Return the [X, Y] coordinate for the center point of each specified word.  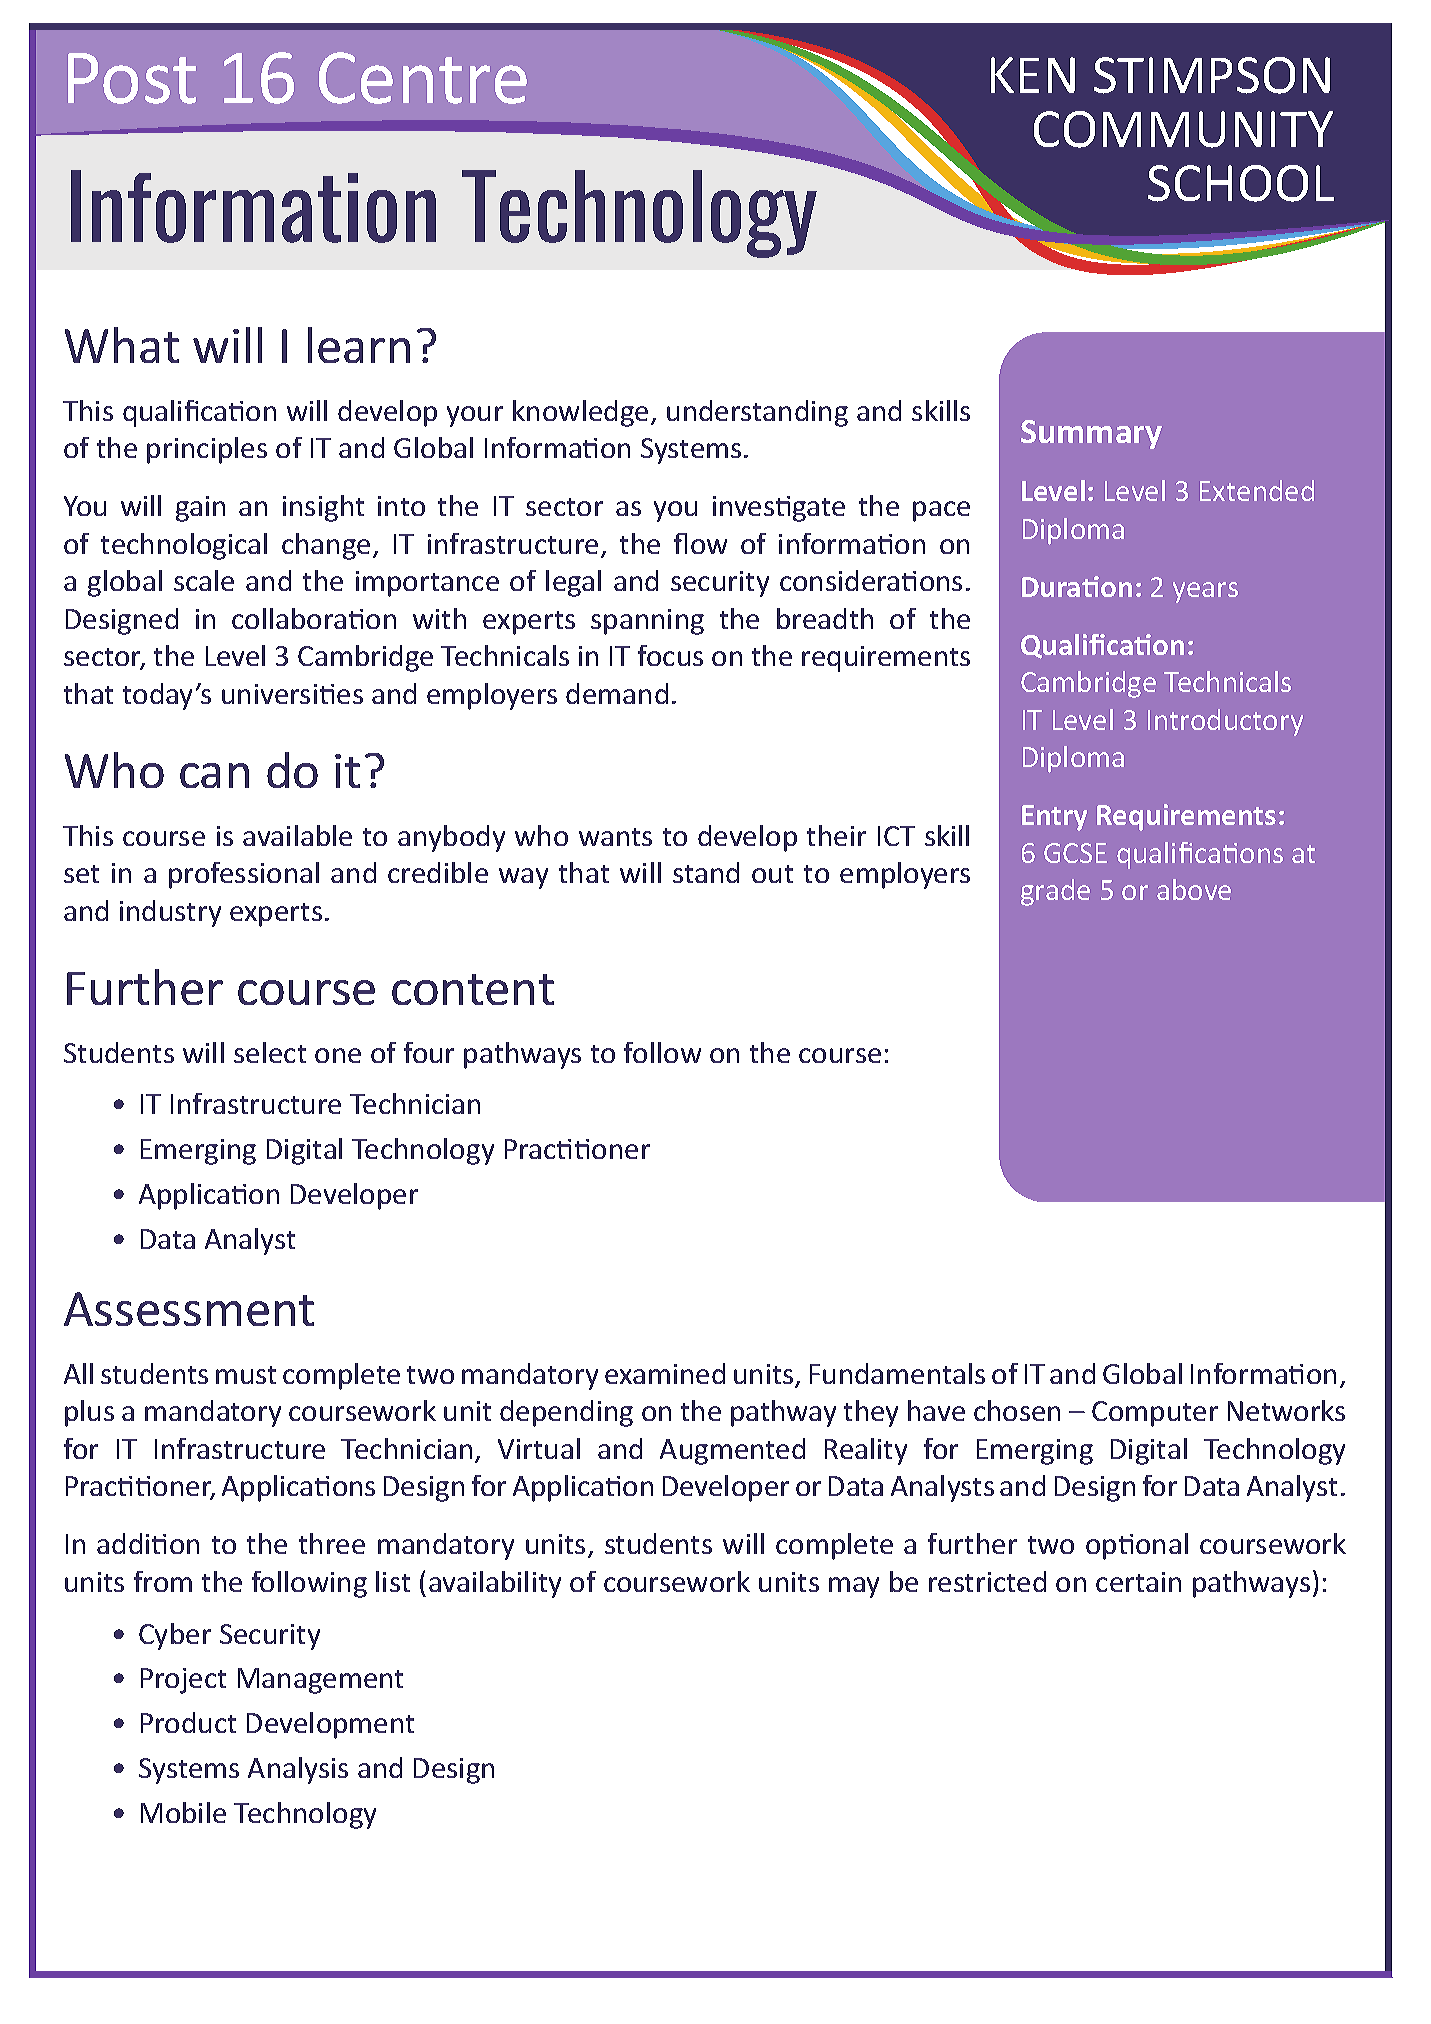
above [1194, 889]
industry [170, 913]
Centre [423, 78]
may [854, 1587]
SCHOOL [1241, 183]
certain [1138, 1582]
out [772, 874]
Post [132, 78]
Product [188, 1722]
